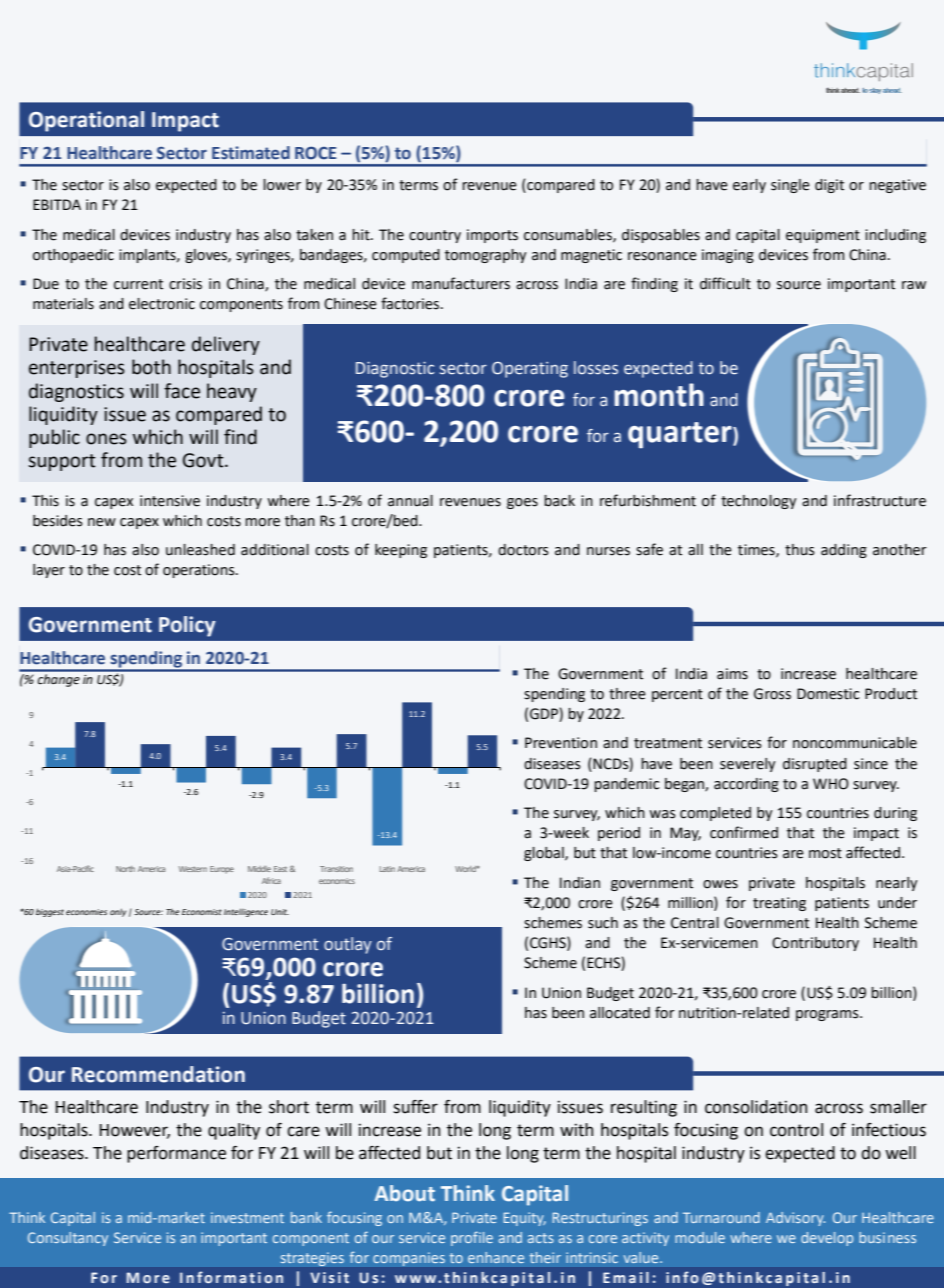 The width and height of the document is (944, 1288). What do you see at coordinates (118, 912) in the document?
I see `only` at bounding box center [118, 912].
